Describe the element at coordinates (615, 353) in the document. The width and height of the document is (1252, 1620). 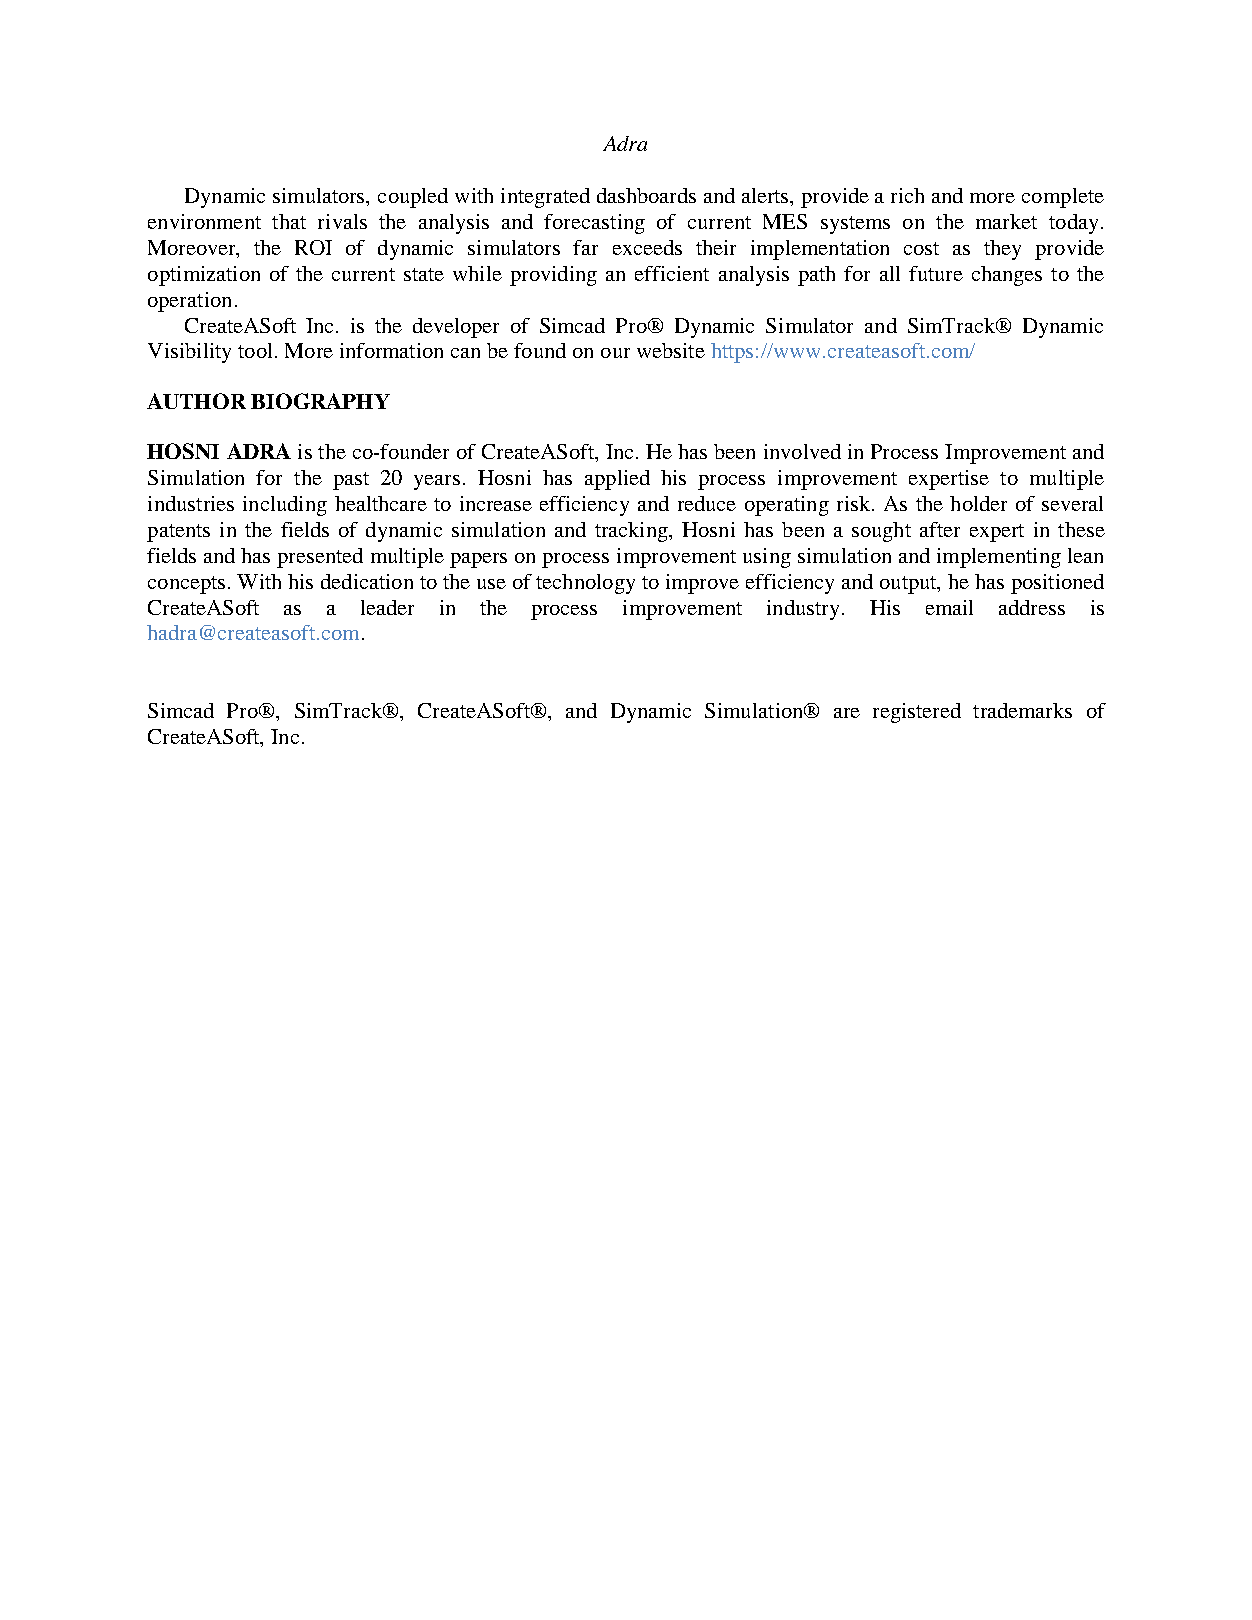
I see `our` at that location.
